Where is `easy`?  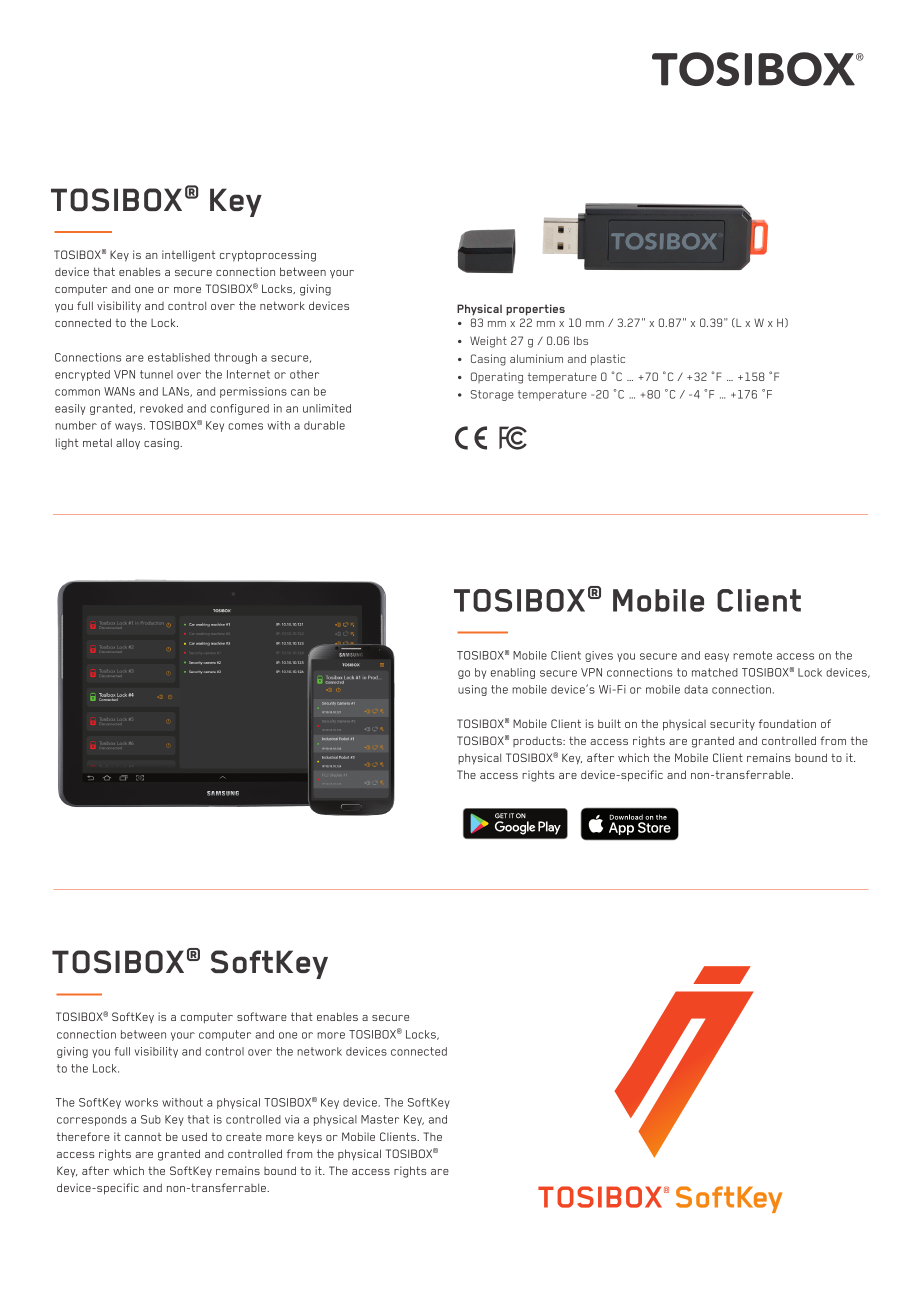
easy is located at coordinates (717, 657).
